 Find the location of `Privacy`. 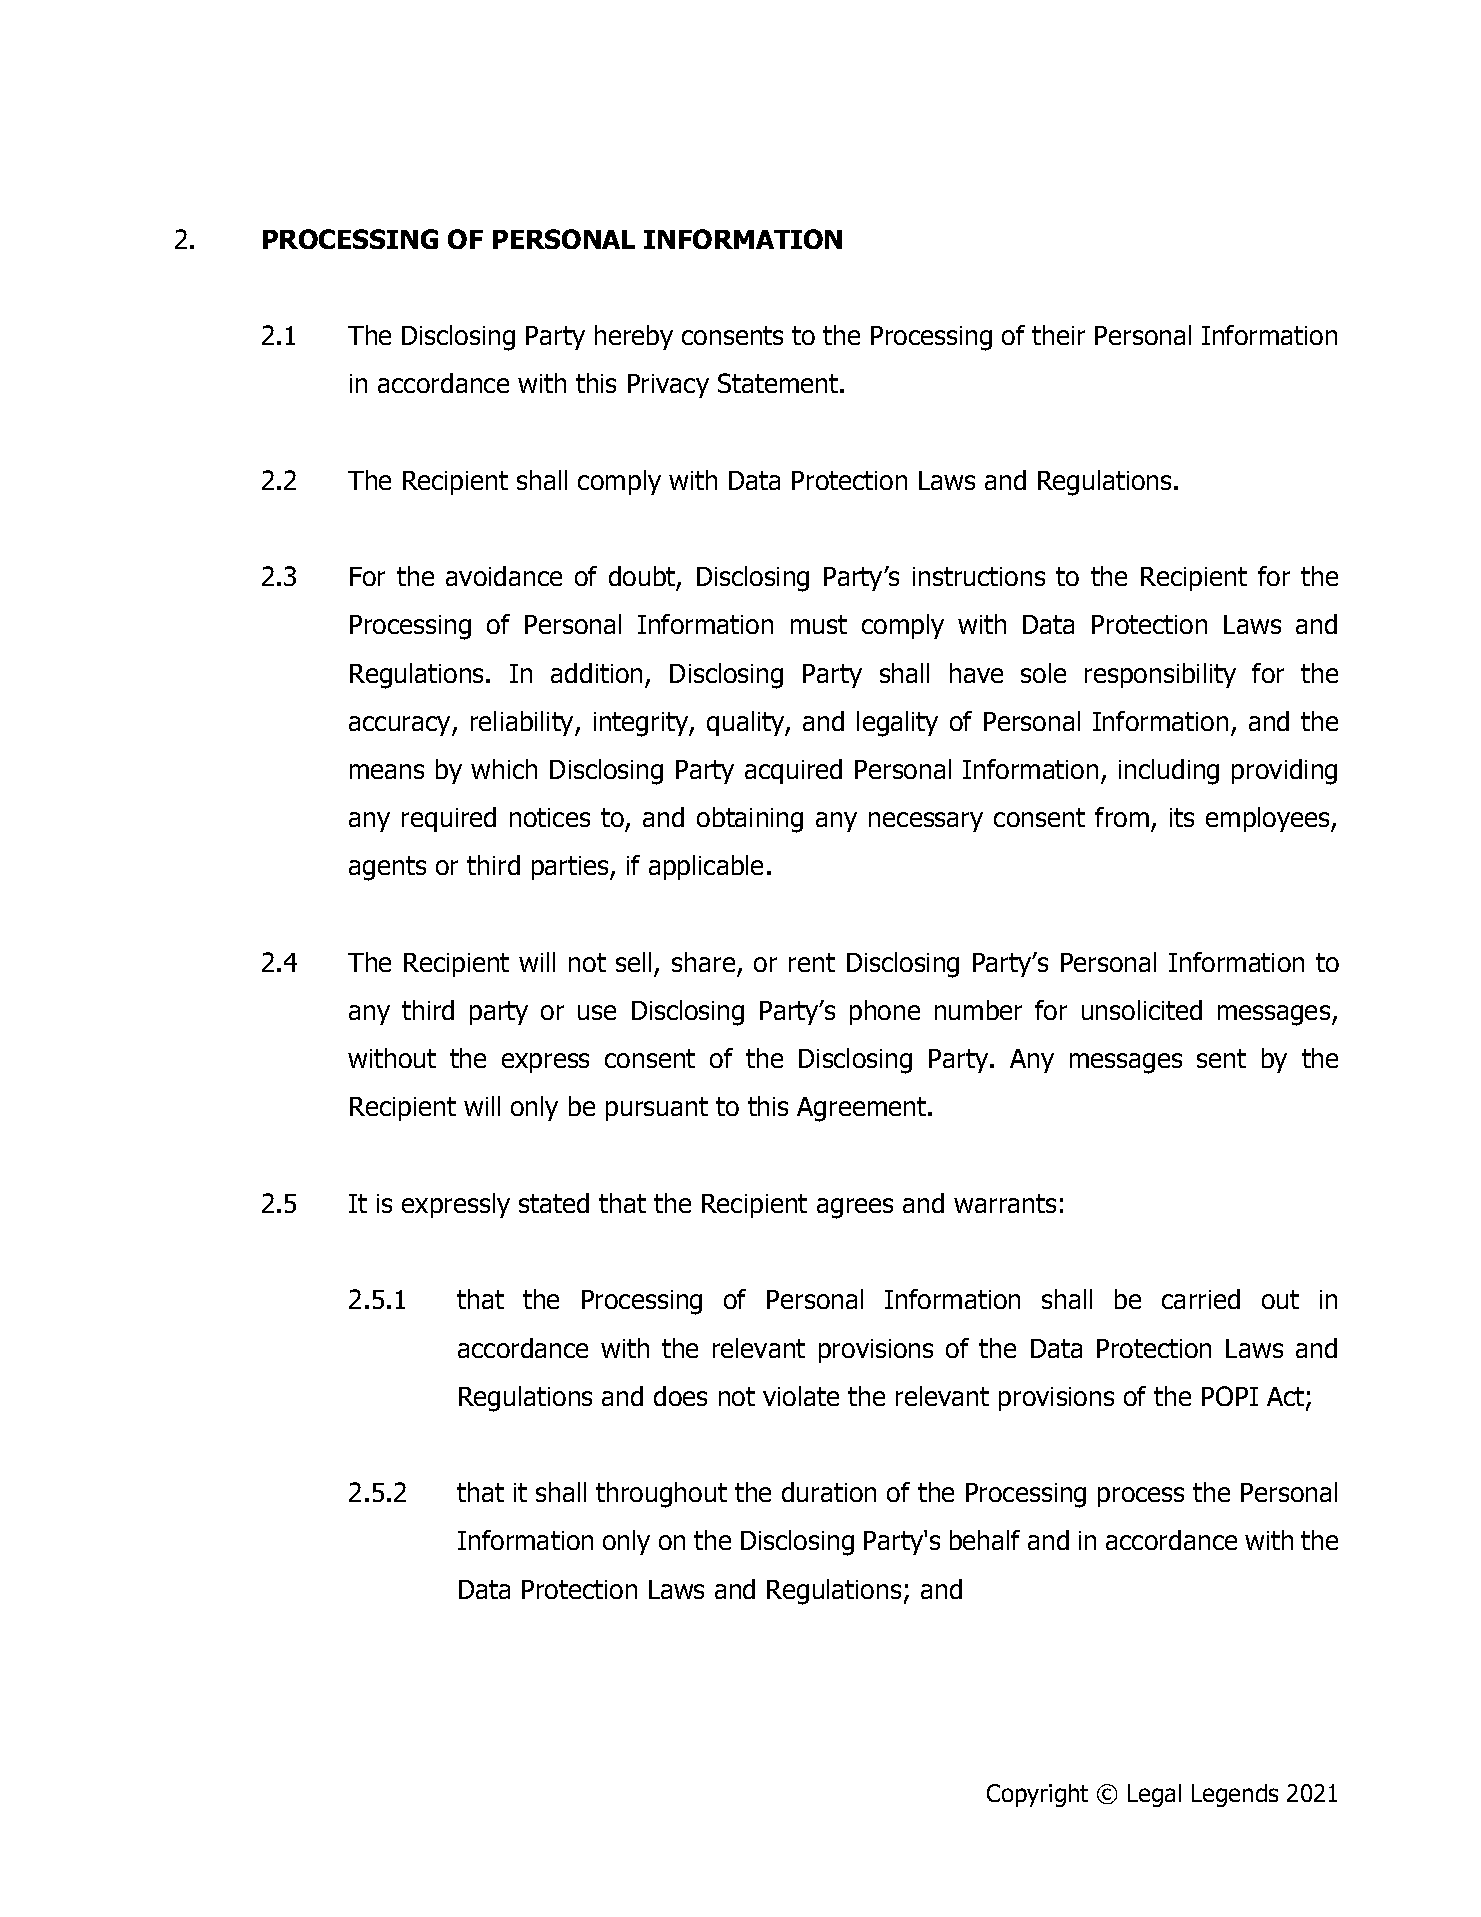

Privacy is located at coordinates (668, 386).
